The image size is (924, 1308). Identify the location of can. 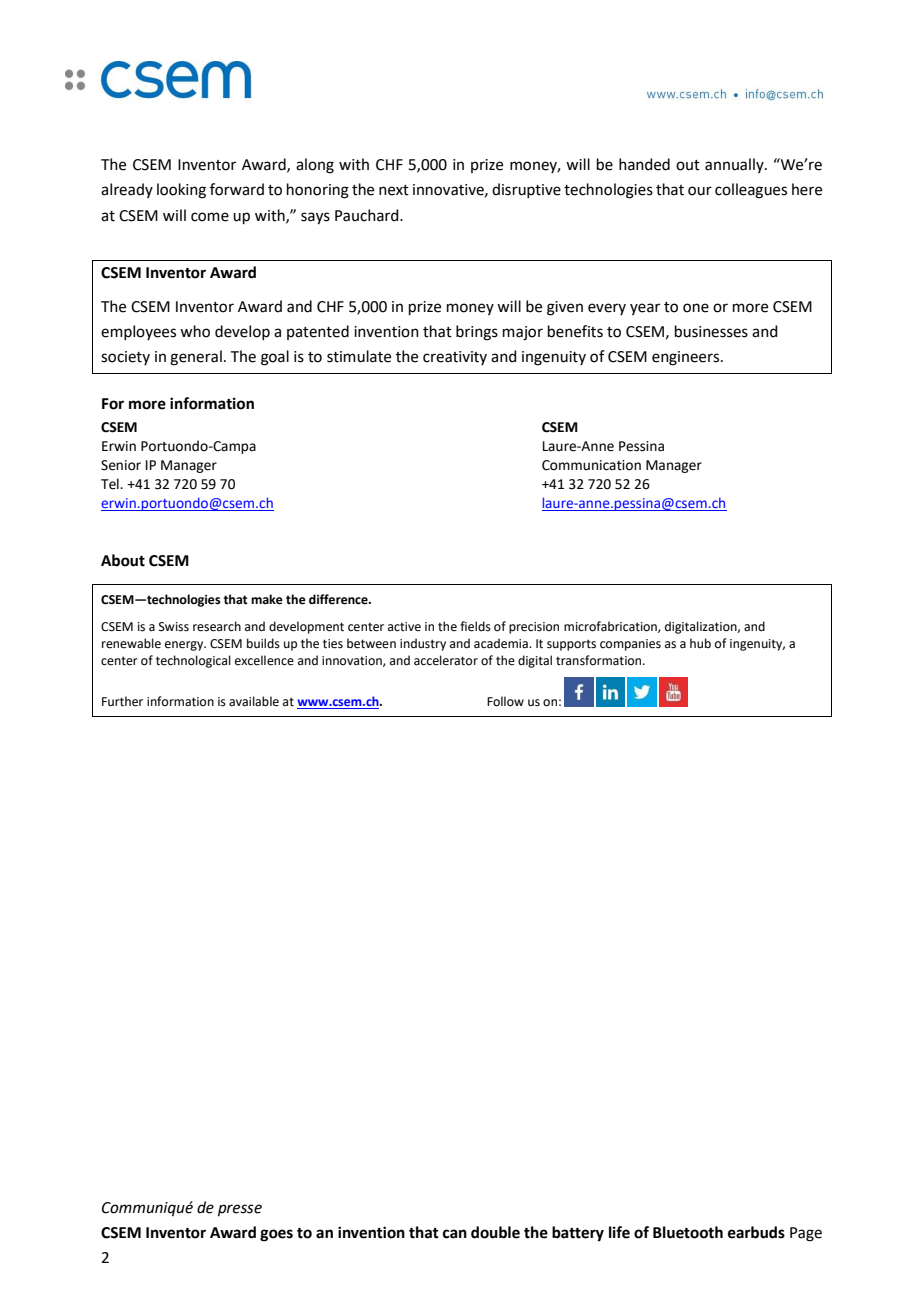
(455, 1234).
